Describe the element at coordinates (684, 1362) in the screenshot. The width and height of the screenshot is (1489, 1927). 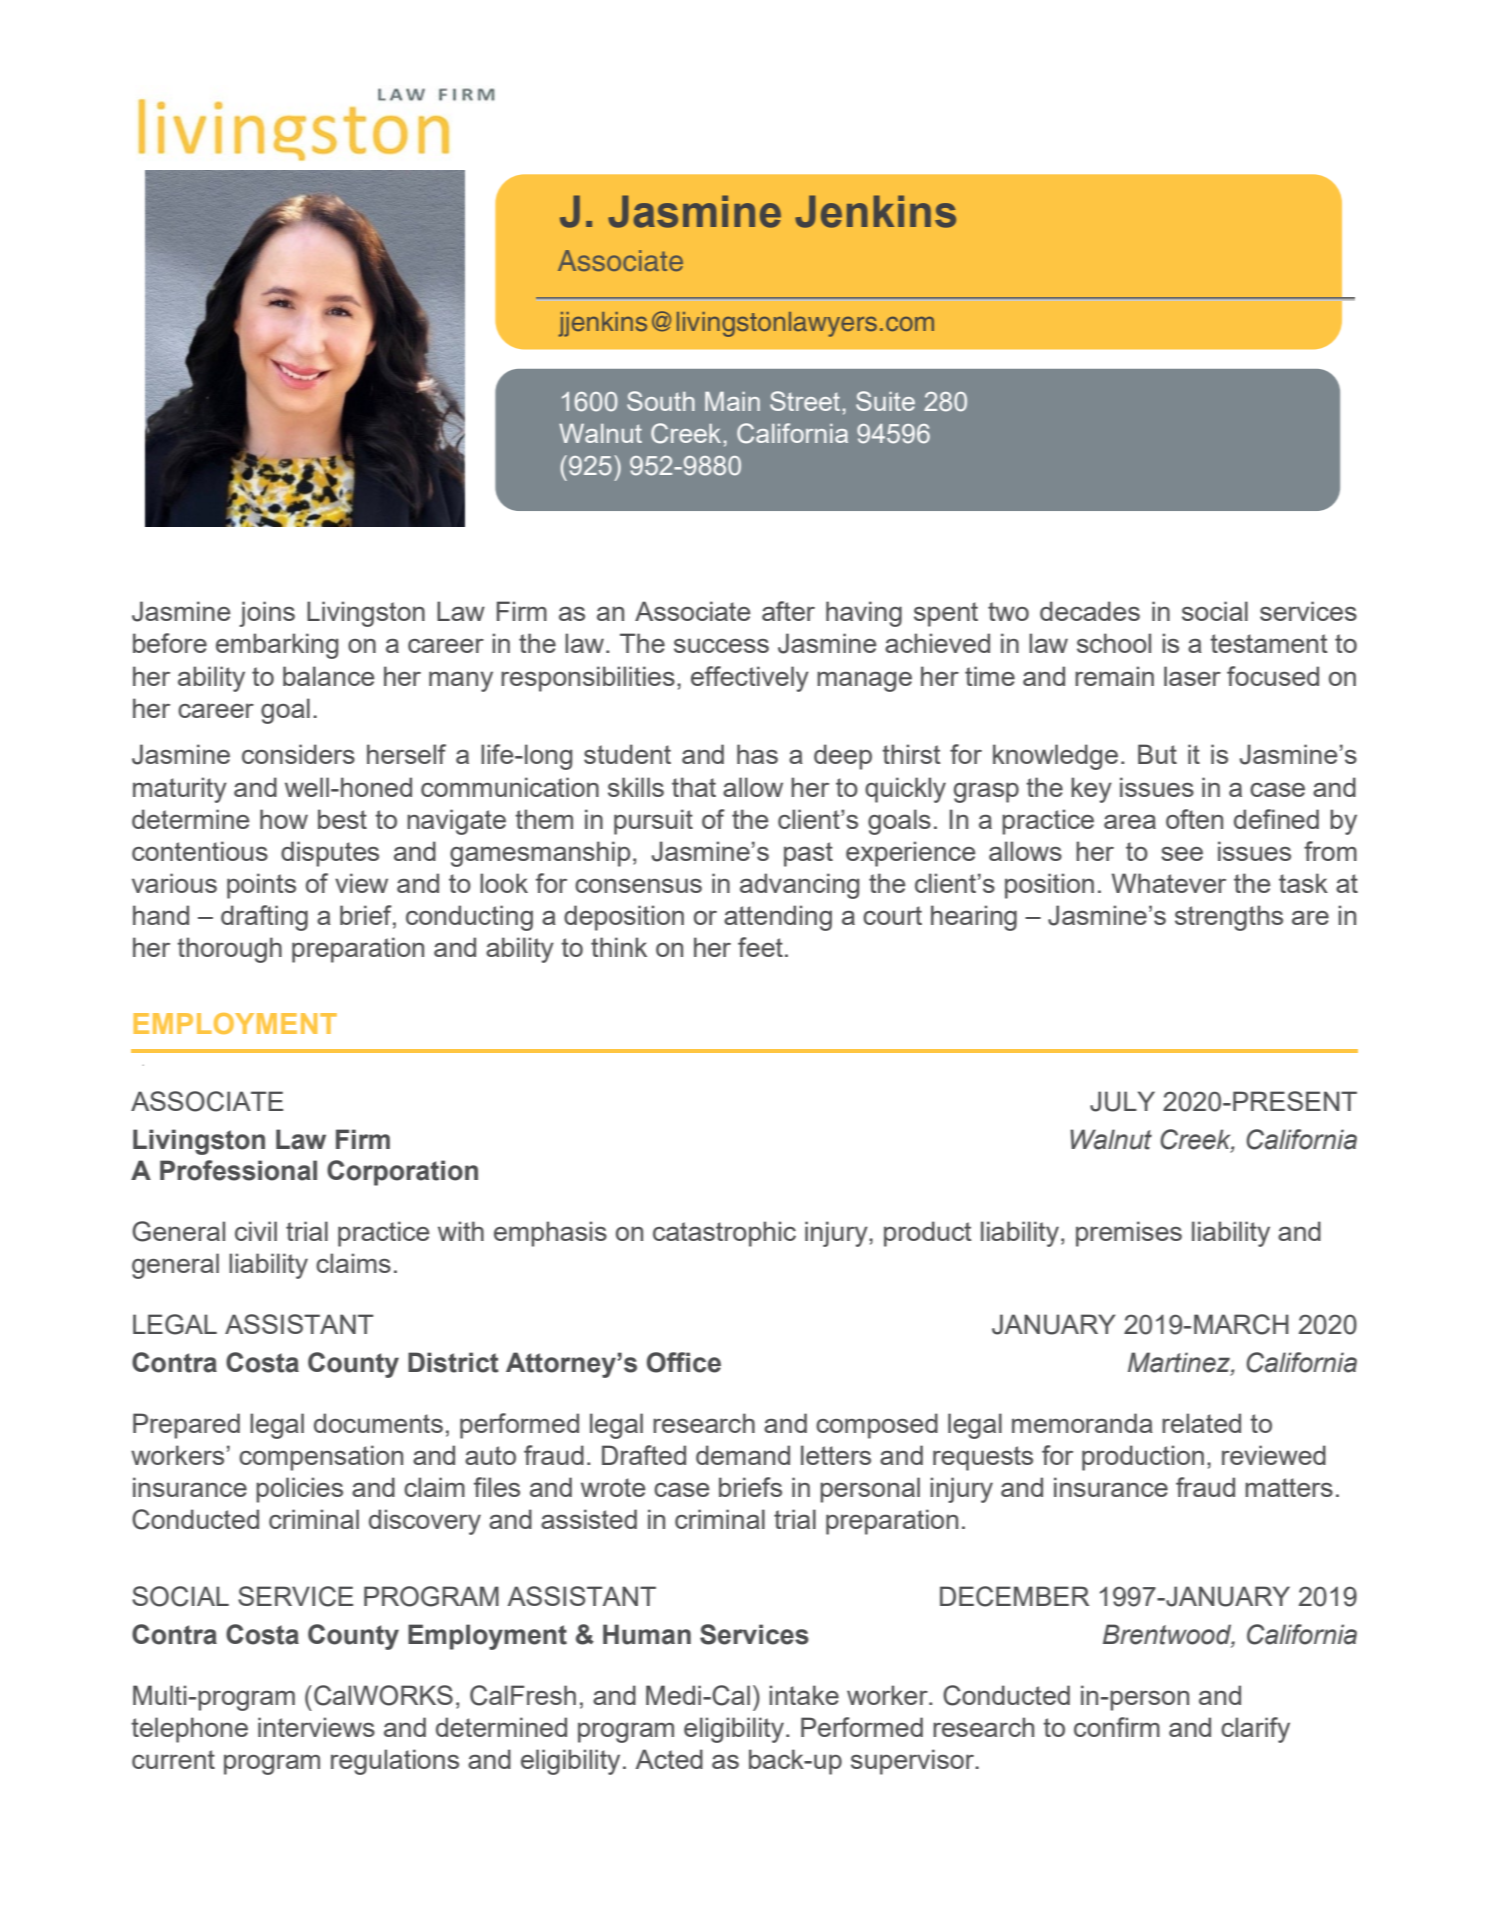
I see `Office` at that location.
